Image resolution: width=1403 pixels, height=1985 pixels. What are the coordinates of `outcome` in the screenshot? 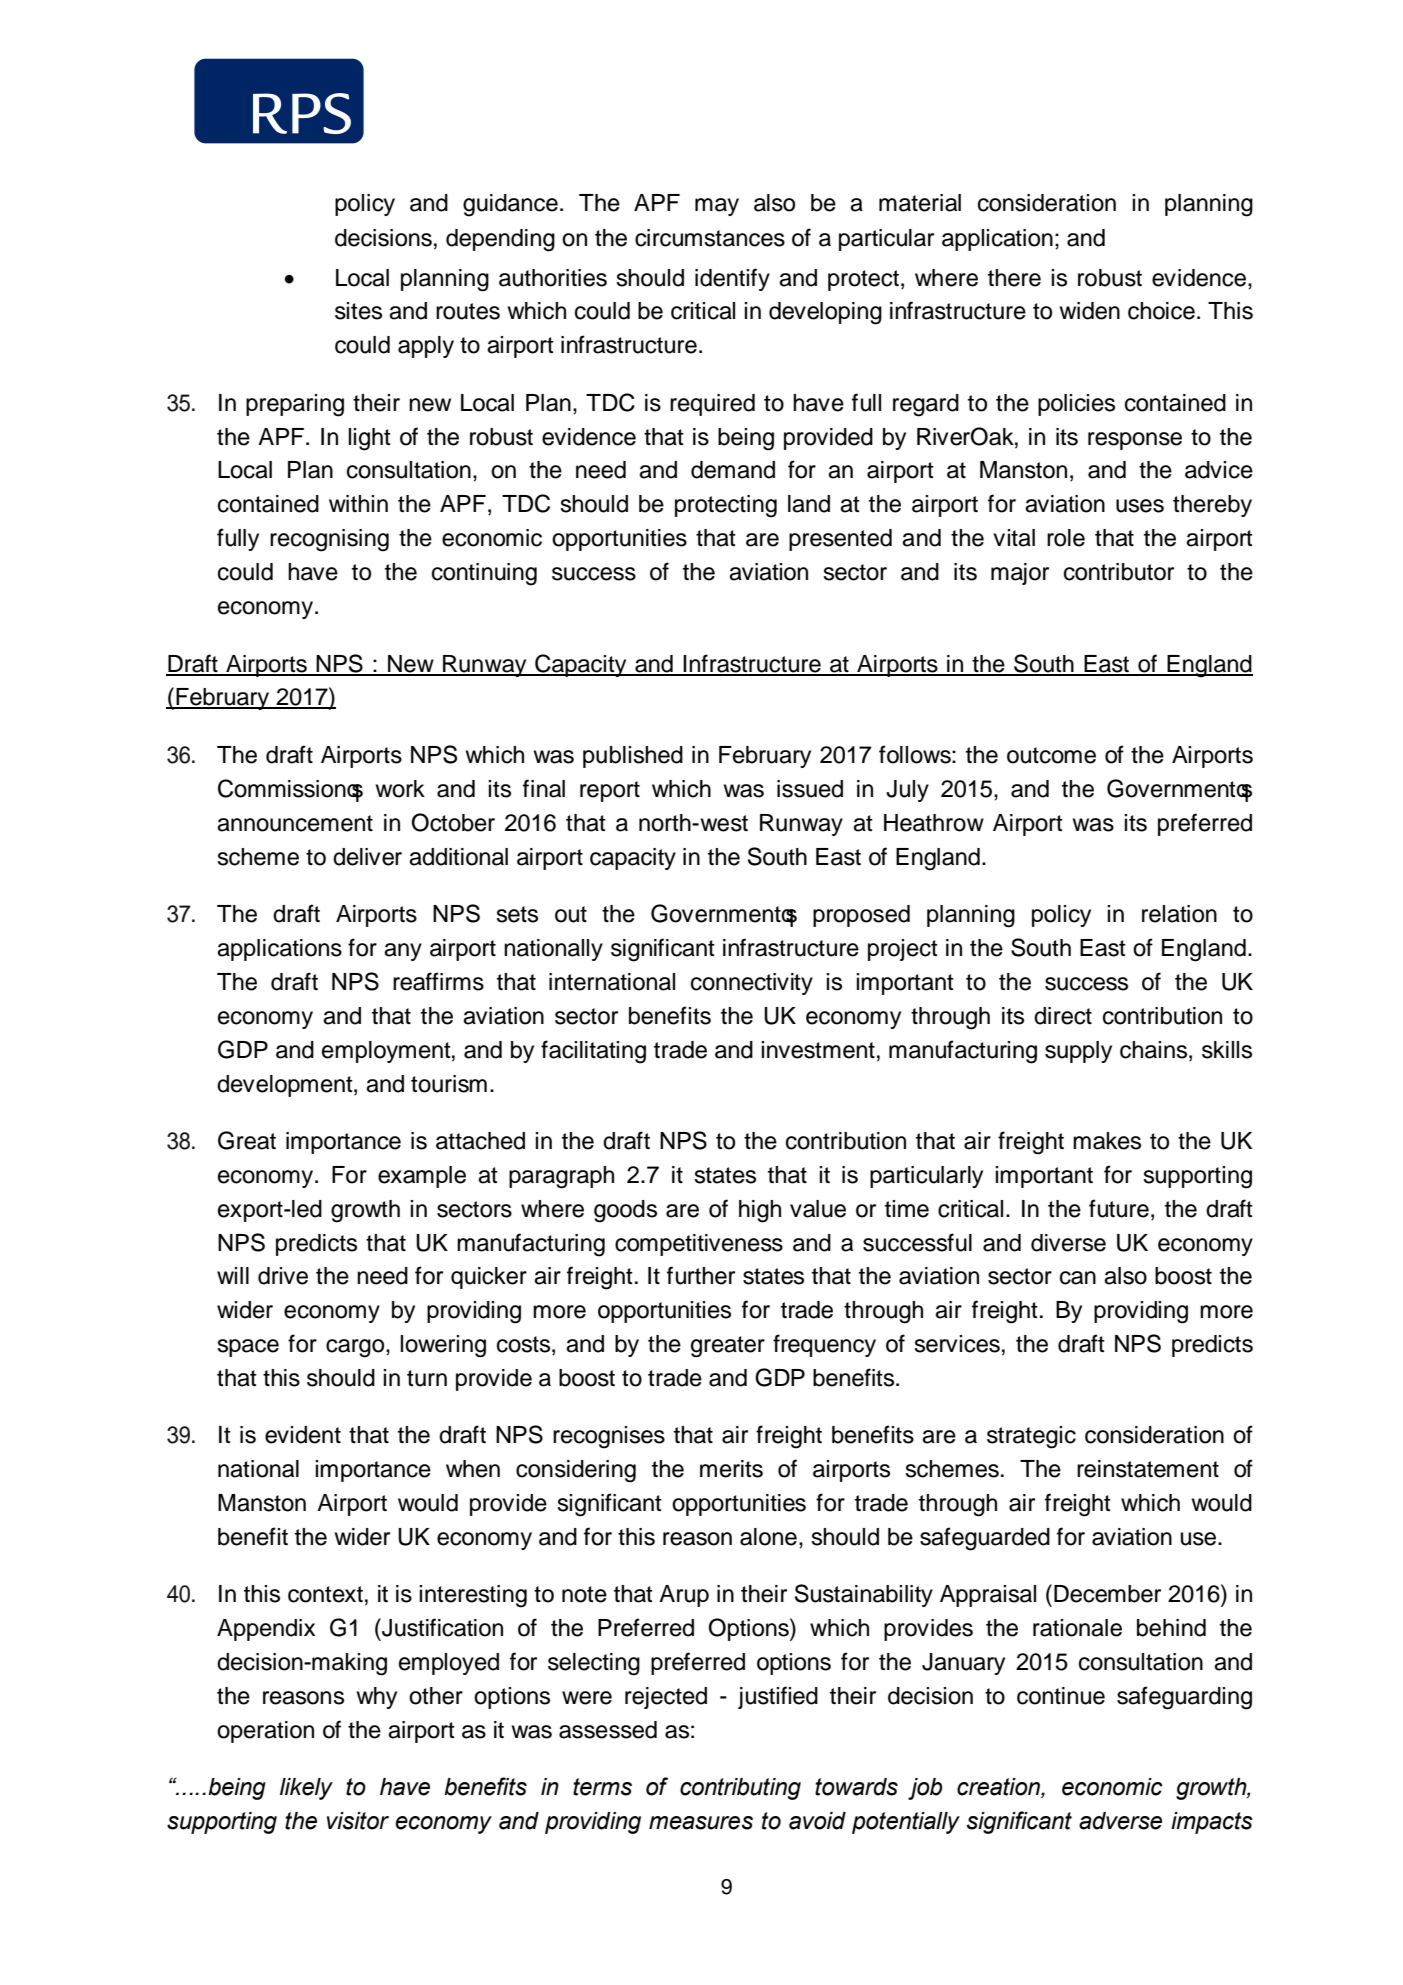 It's located at (1051, 755).
